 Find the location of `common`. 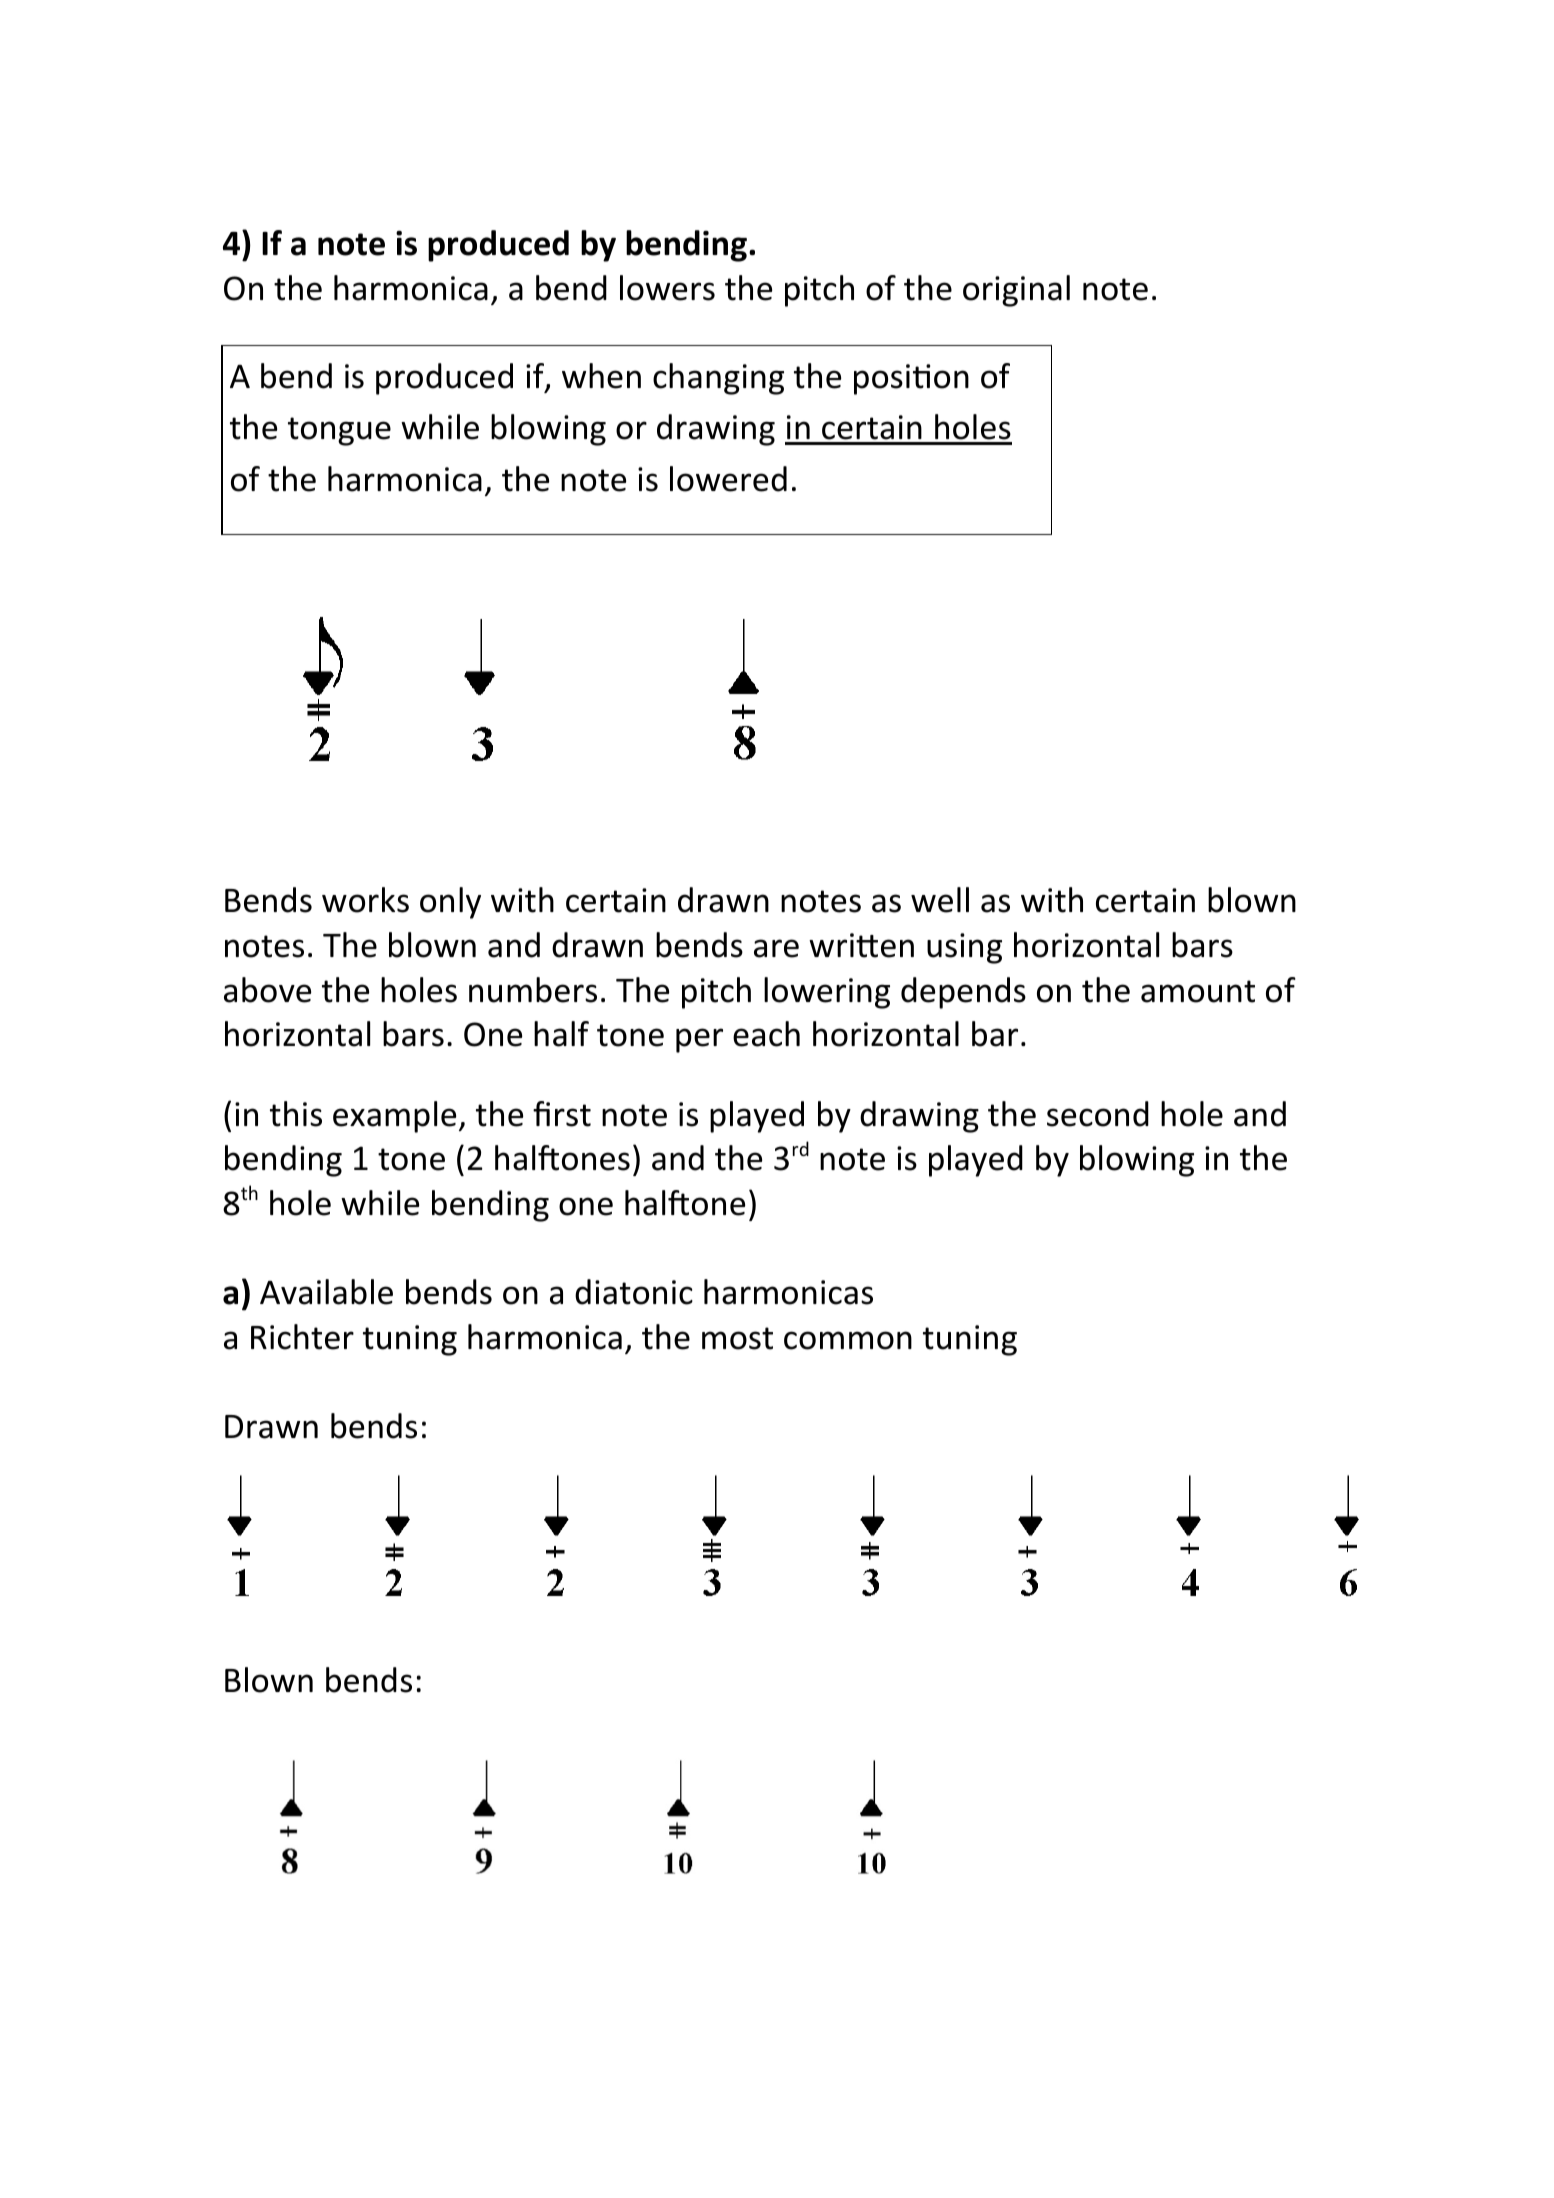

common is located at coordinates (848, 1340).
